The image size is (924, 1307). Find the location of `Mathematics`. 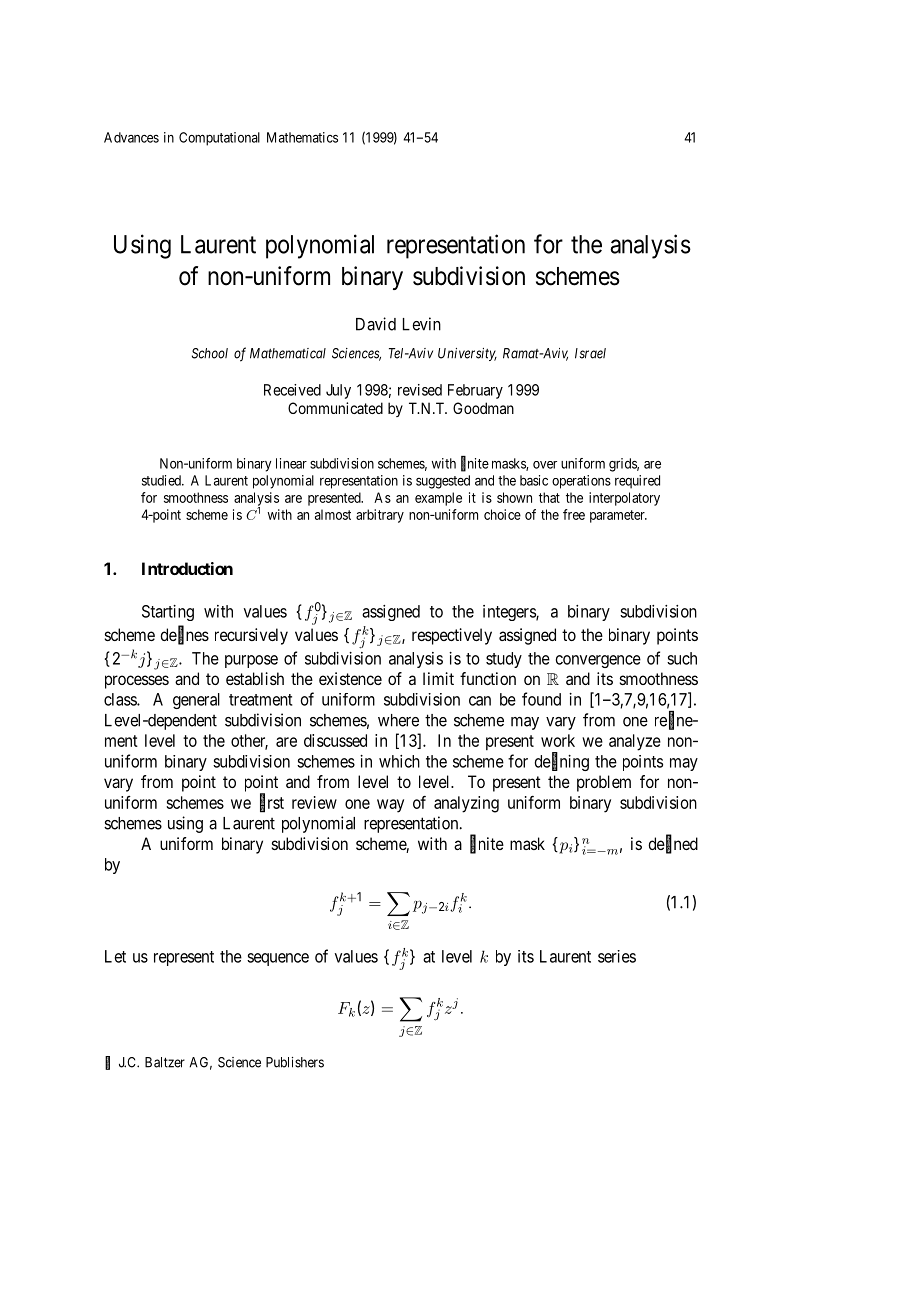

Mathematics is located at coordinates (302, 137).
